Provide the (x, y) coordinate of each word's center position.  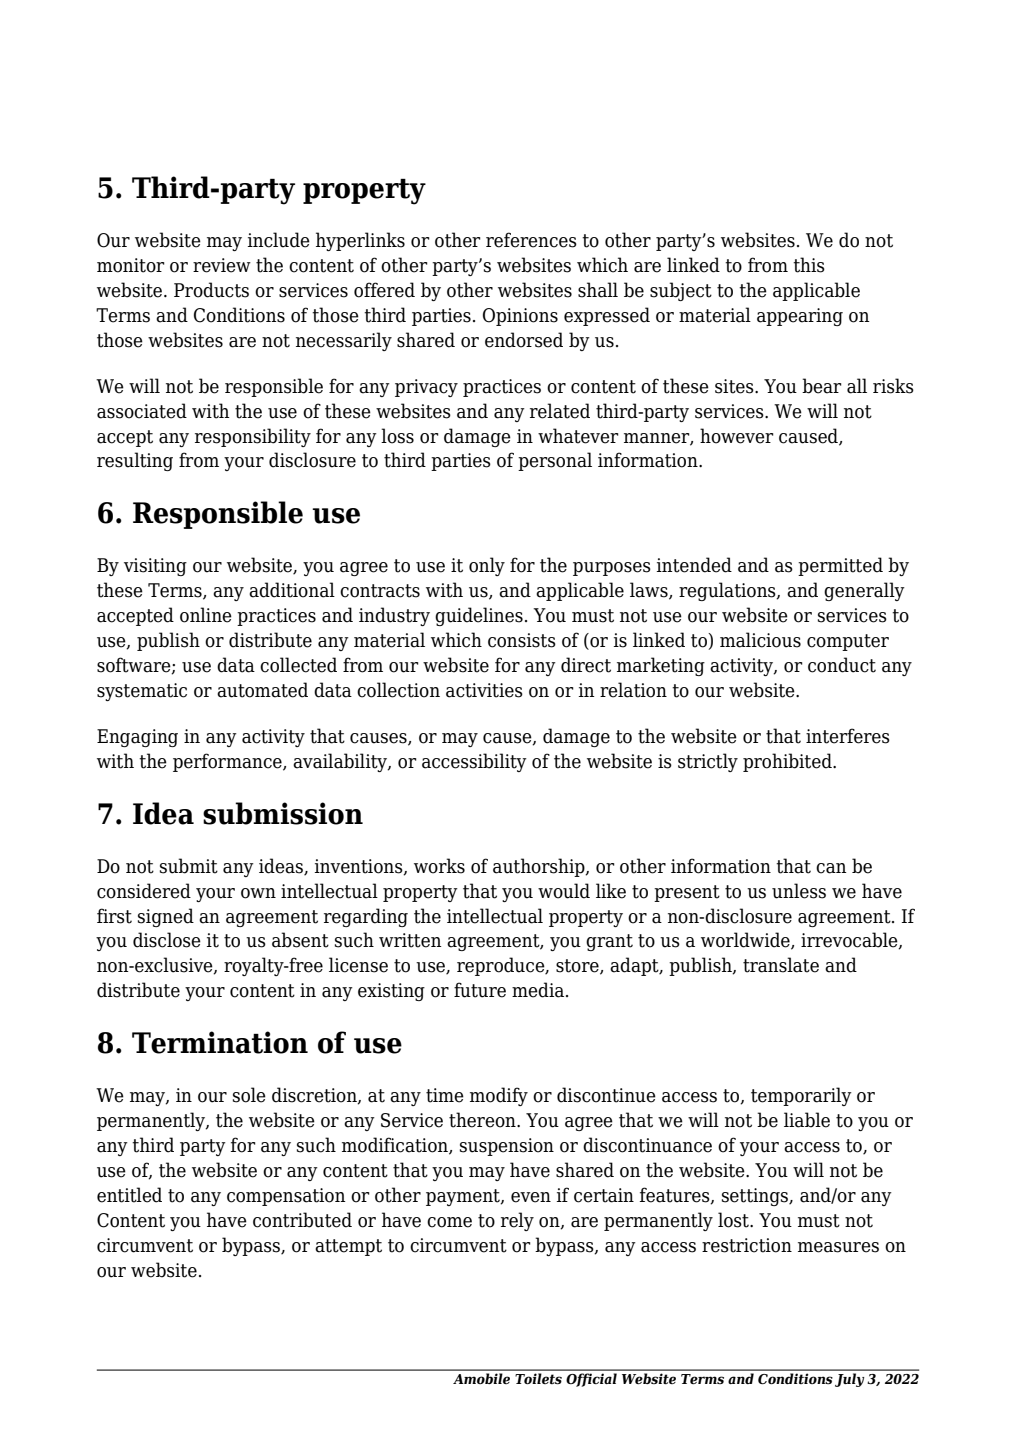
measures (838, 1247)
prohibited (788, 762)
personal (555, 461)
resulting (135, 461)
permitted (840, 566)
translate (781, 965)
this (809, 265)
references (531, 240)
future (480, 990)
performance (228, 762)
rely (517, 1221)
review (222, 265)
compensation (286, 1197)
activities (484, 690)
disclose (167, 940)
